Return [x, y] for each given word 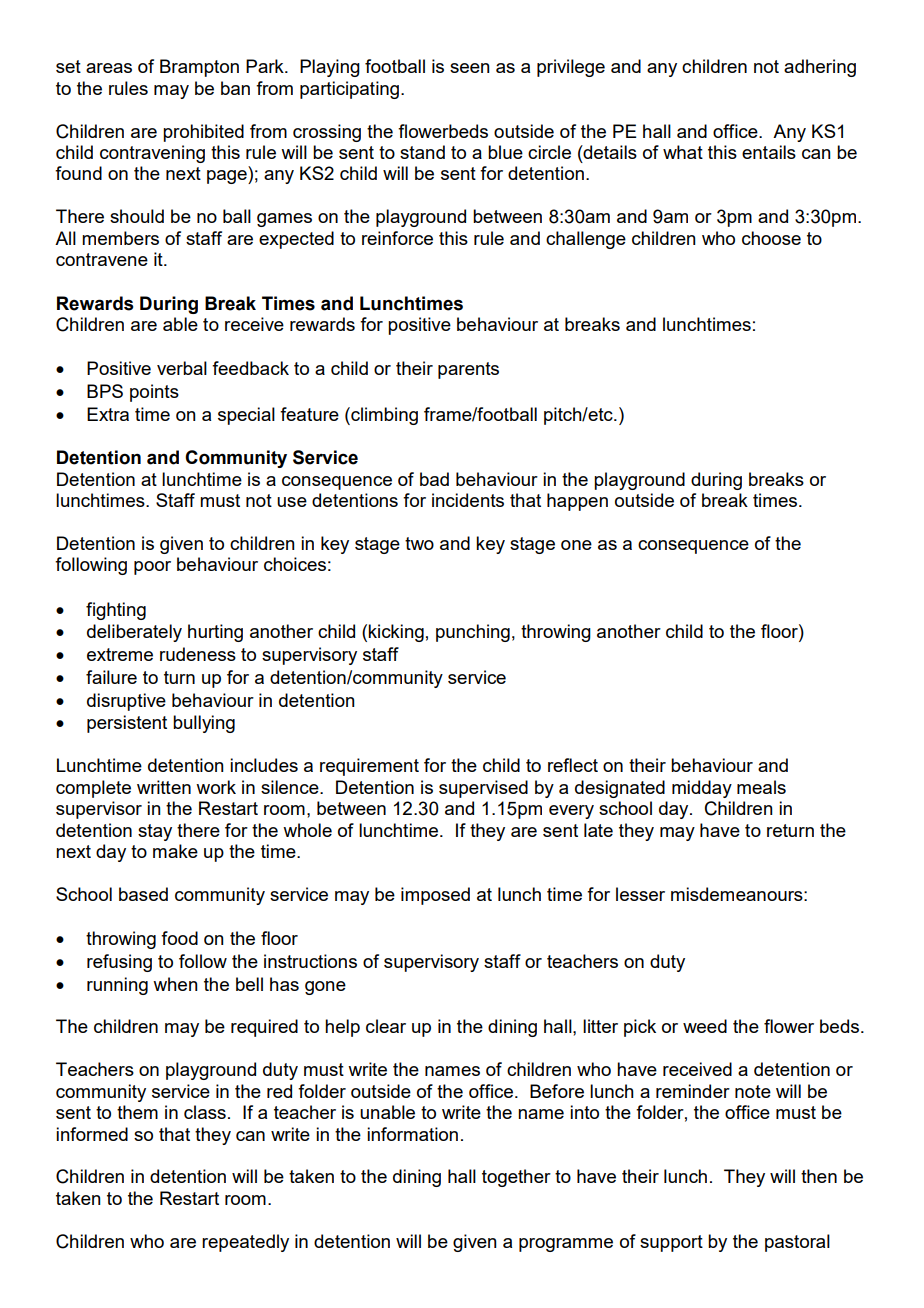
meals [761, 787]
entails [769, 152]
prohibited [203, 133]
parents [468, 370]
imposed [435, 896]
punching [473, 633]
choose [771, 238]
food [179, 938]
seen [470, 68]
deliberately [134, 633]
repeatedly [245, 1243]
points [154, 393]
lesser [640, 894]
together [516, 1178]
